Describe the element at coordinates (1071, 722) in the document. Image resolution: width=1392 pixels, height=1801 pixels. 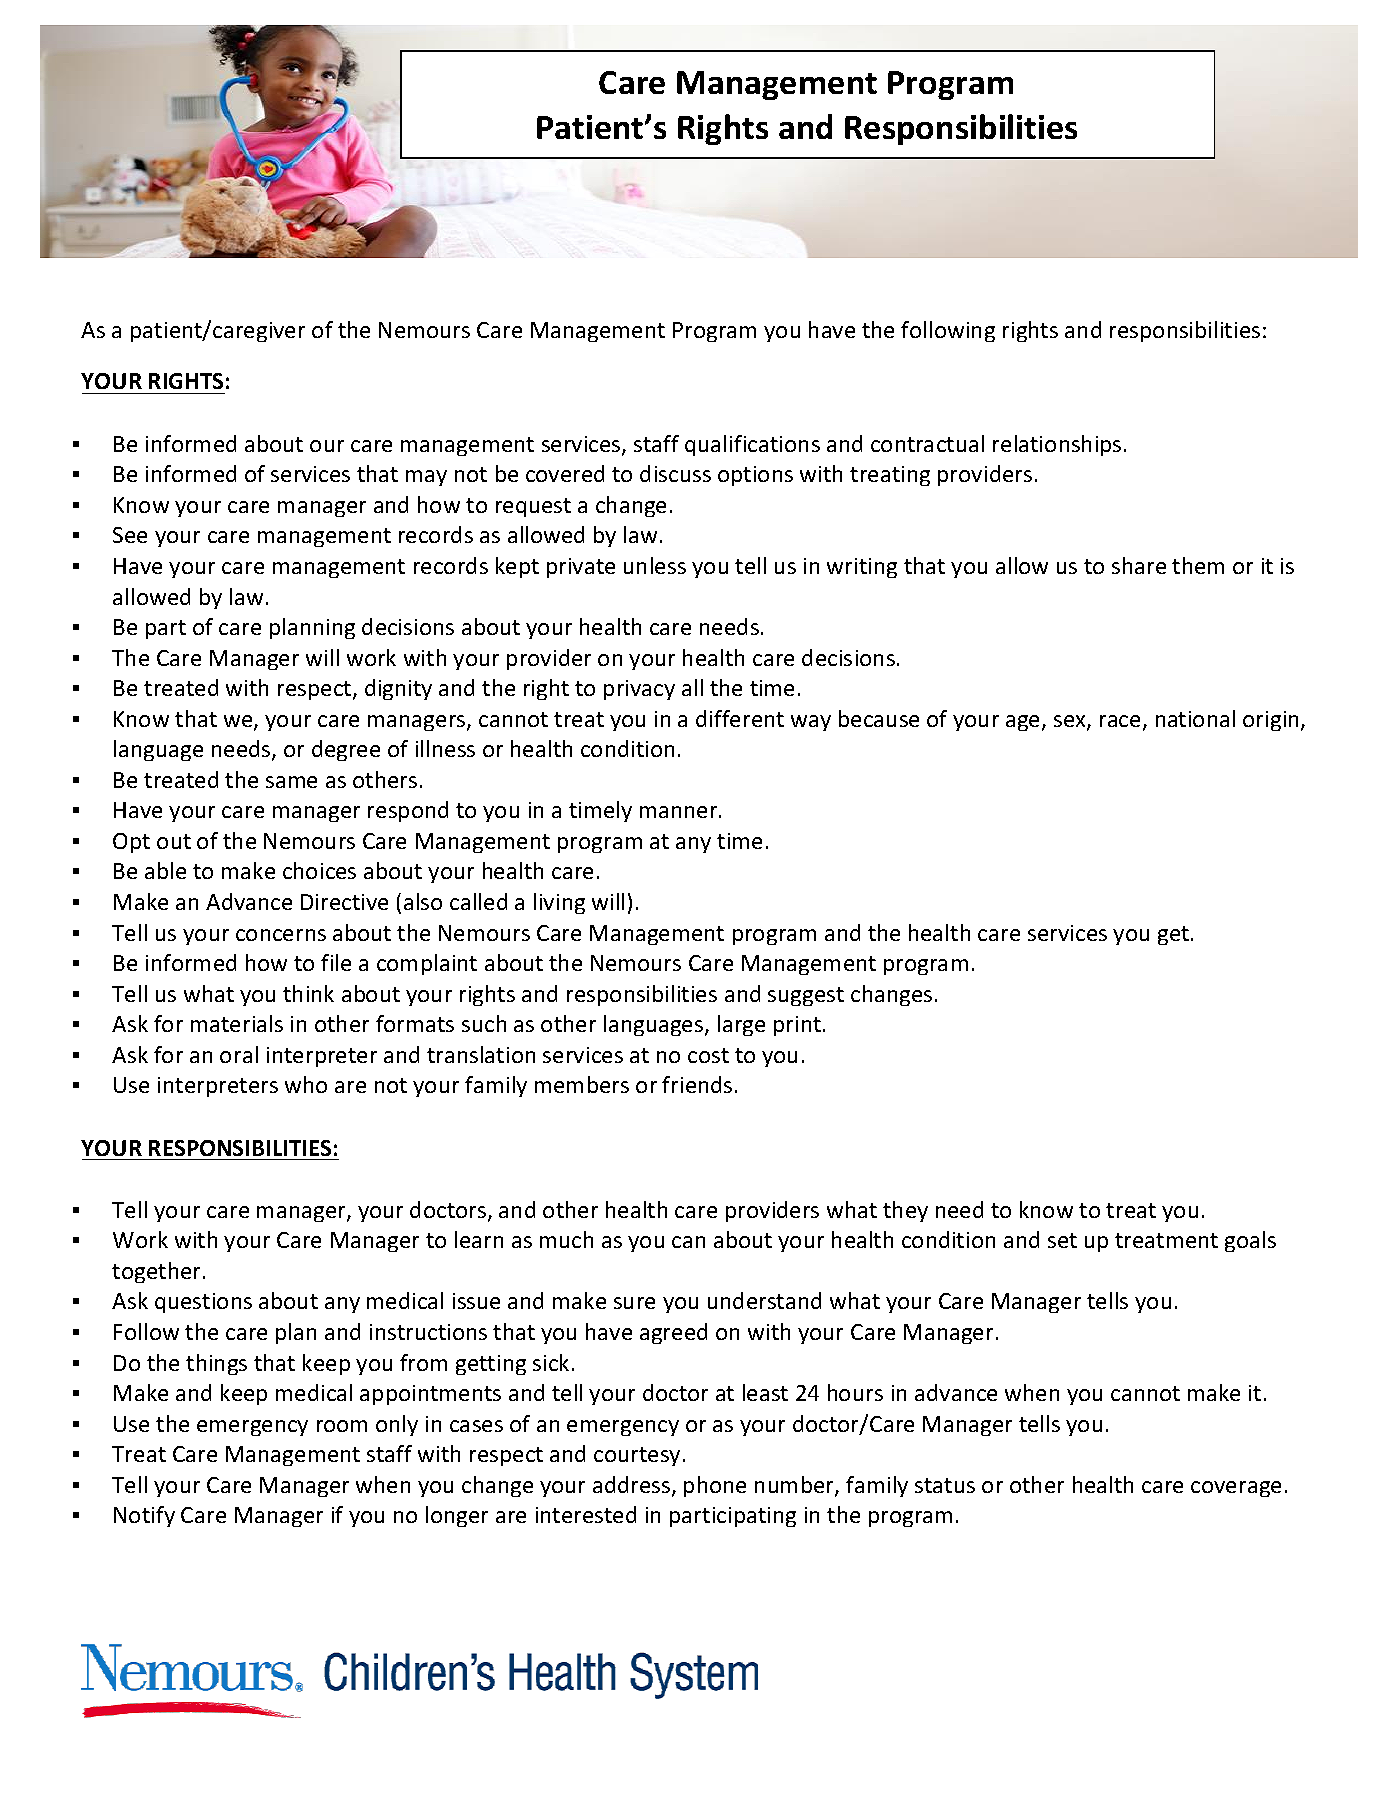
I see `sex` at that location.
